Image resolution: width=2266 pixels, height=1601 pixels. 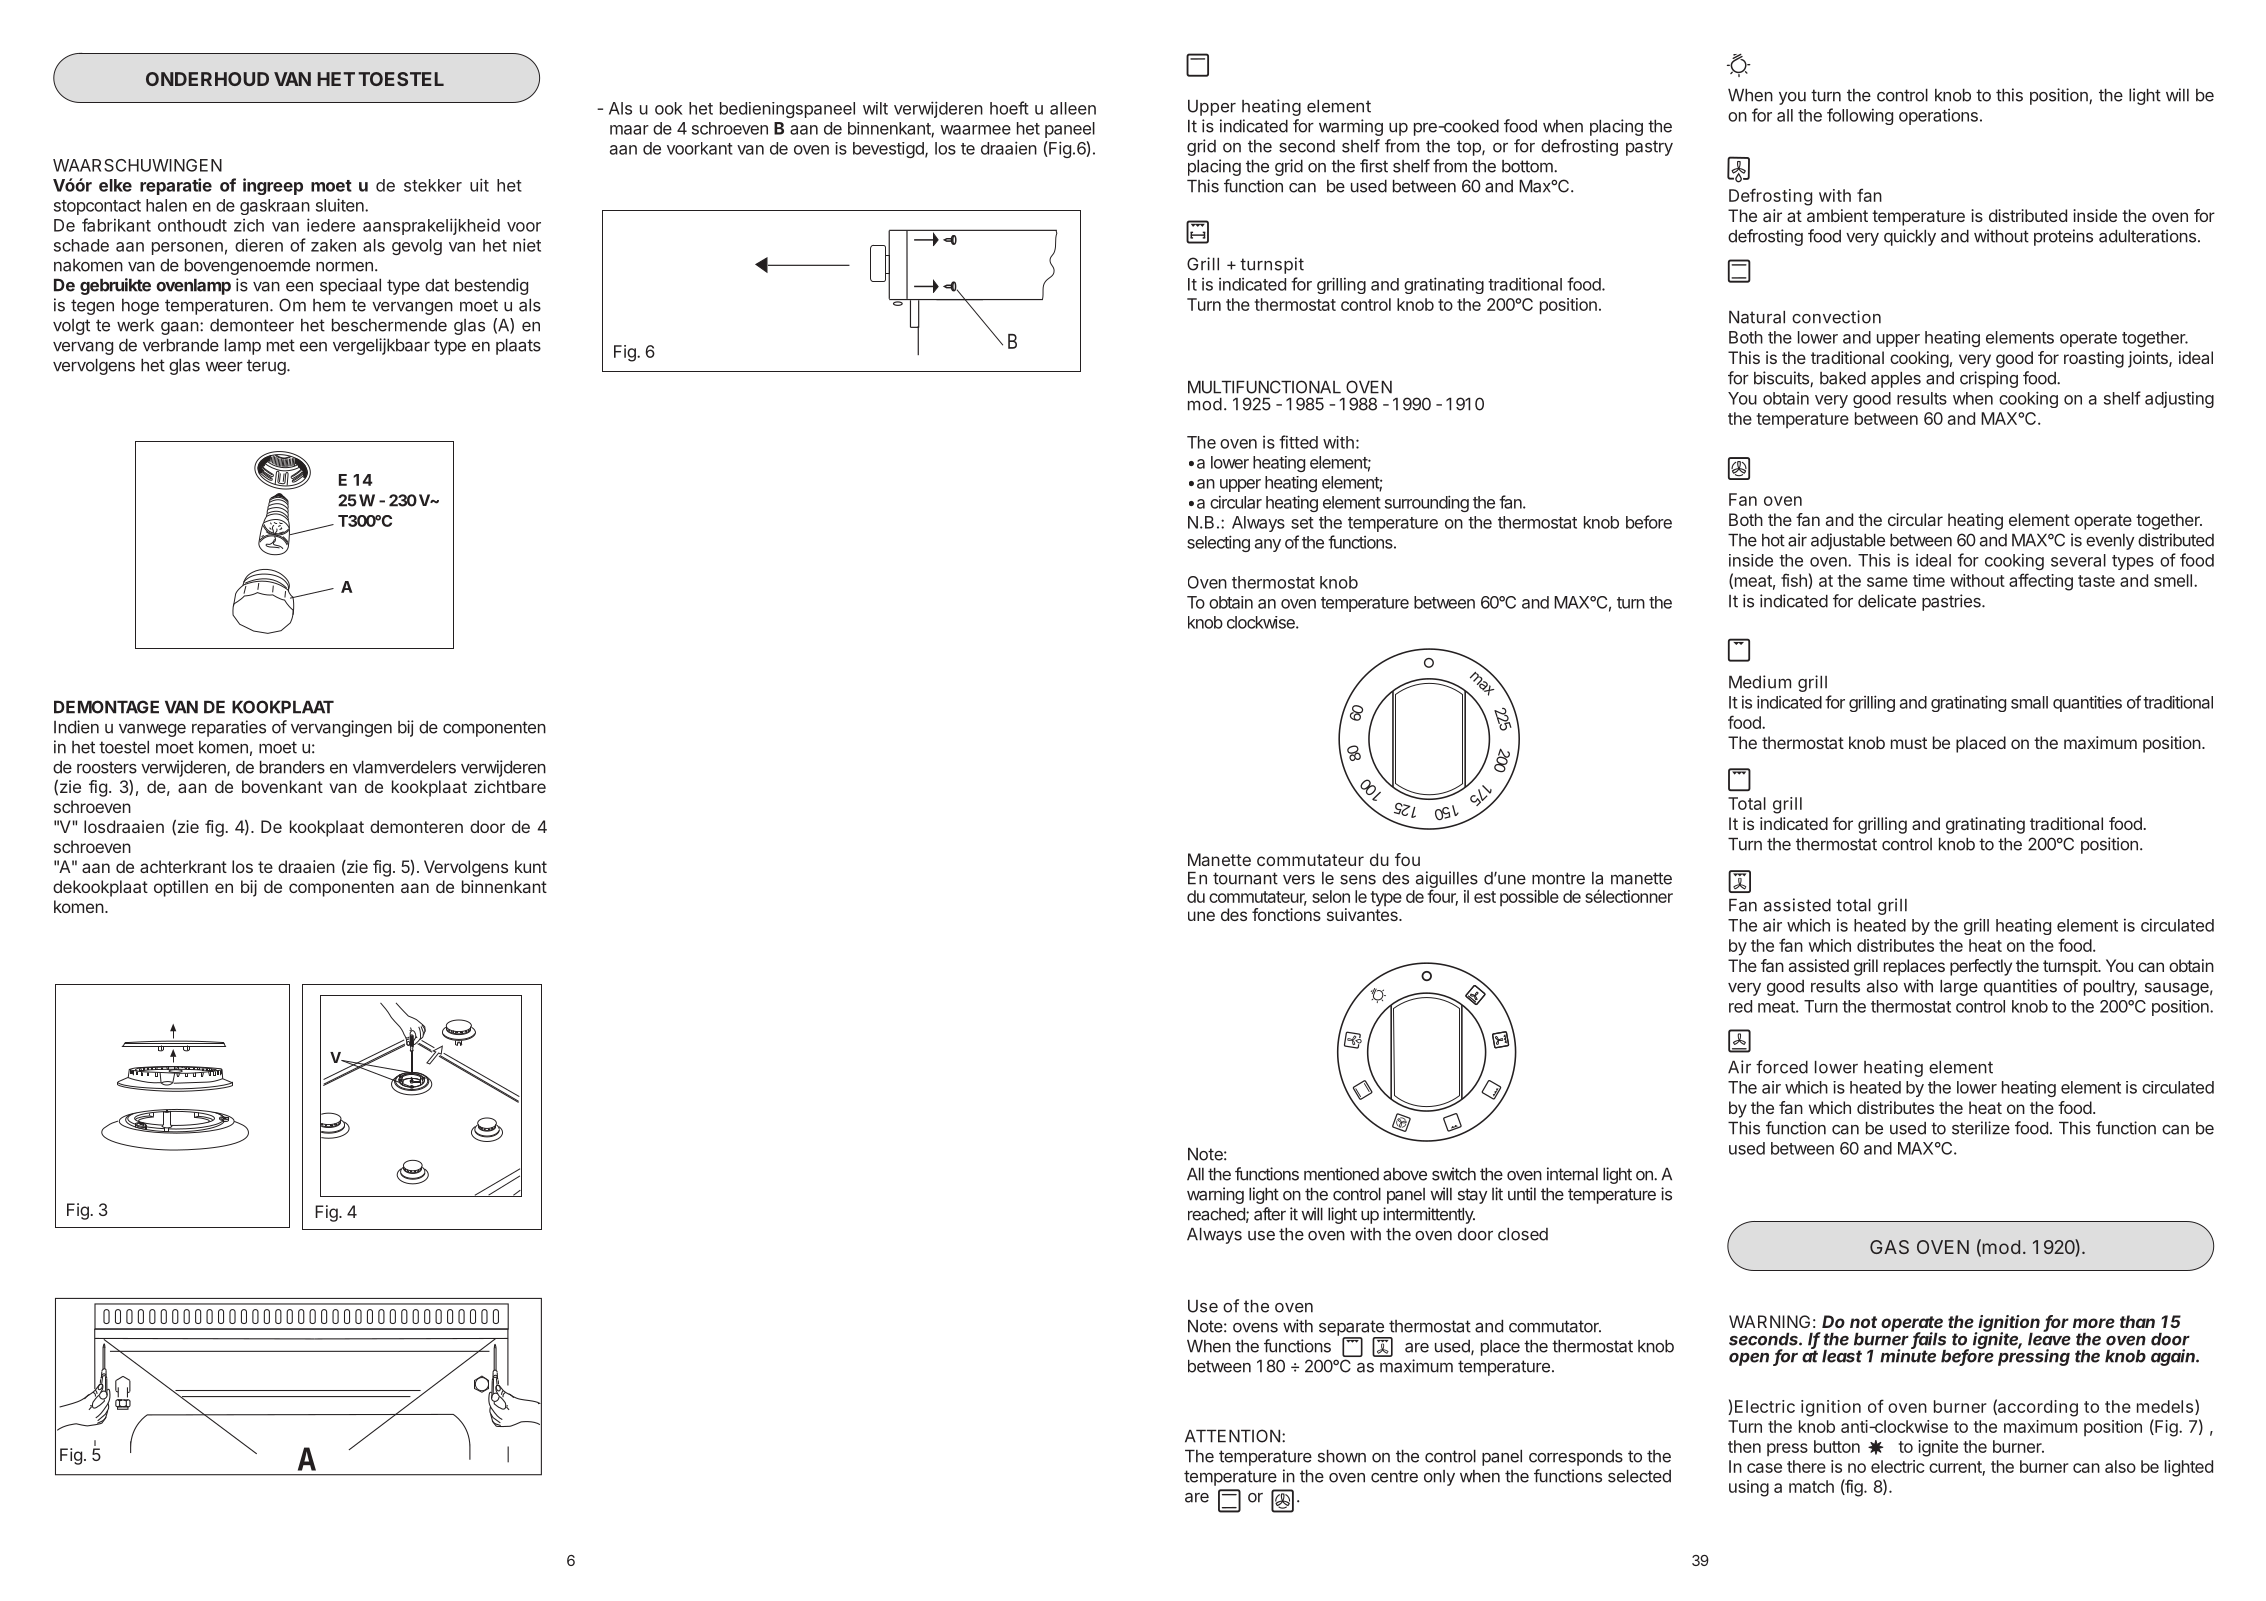 I want to click on centre, so click(x=1394, y=1476).
